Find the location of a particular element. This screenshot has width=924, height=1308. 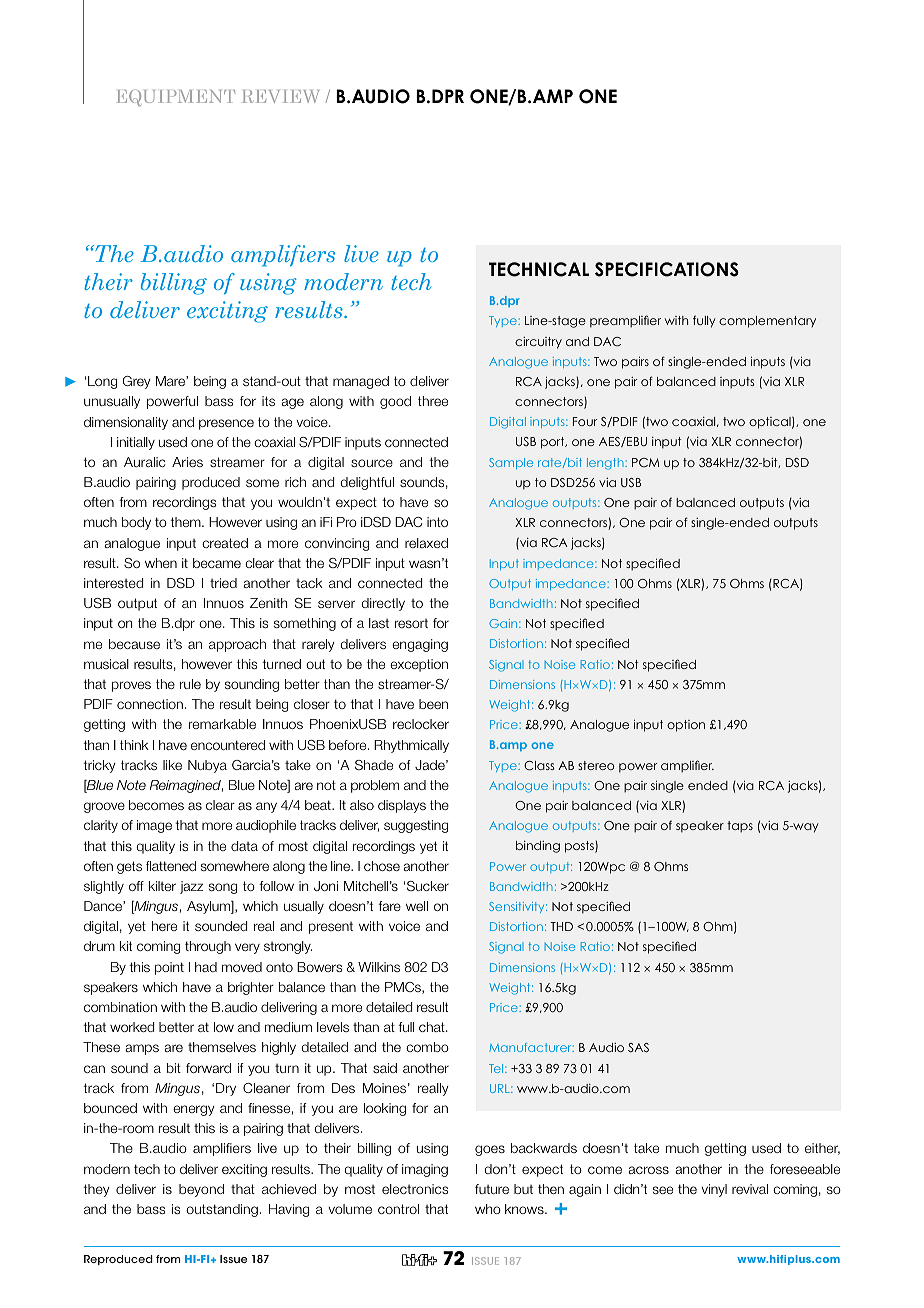

imaging is located at coordinates (425, 1170).
